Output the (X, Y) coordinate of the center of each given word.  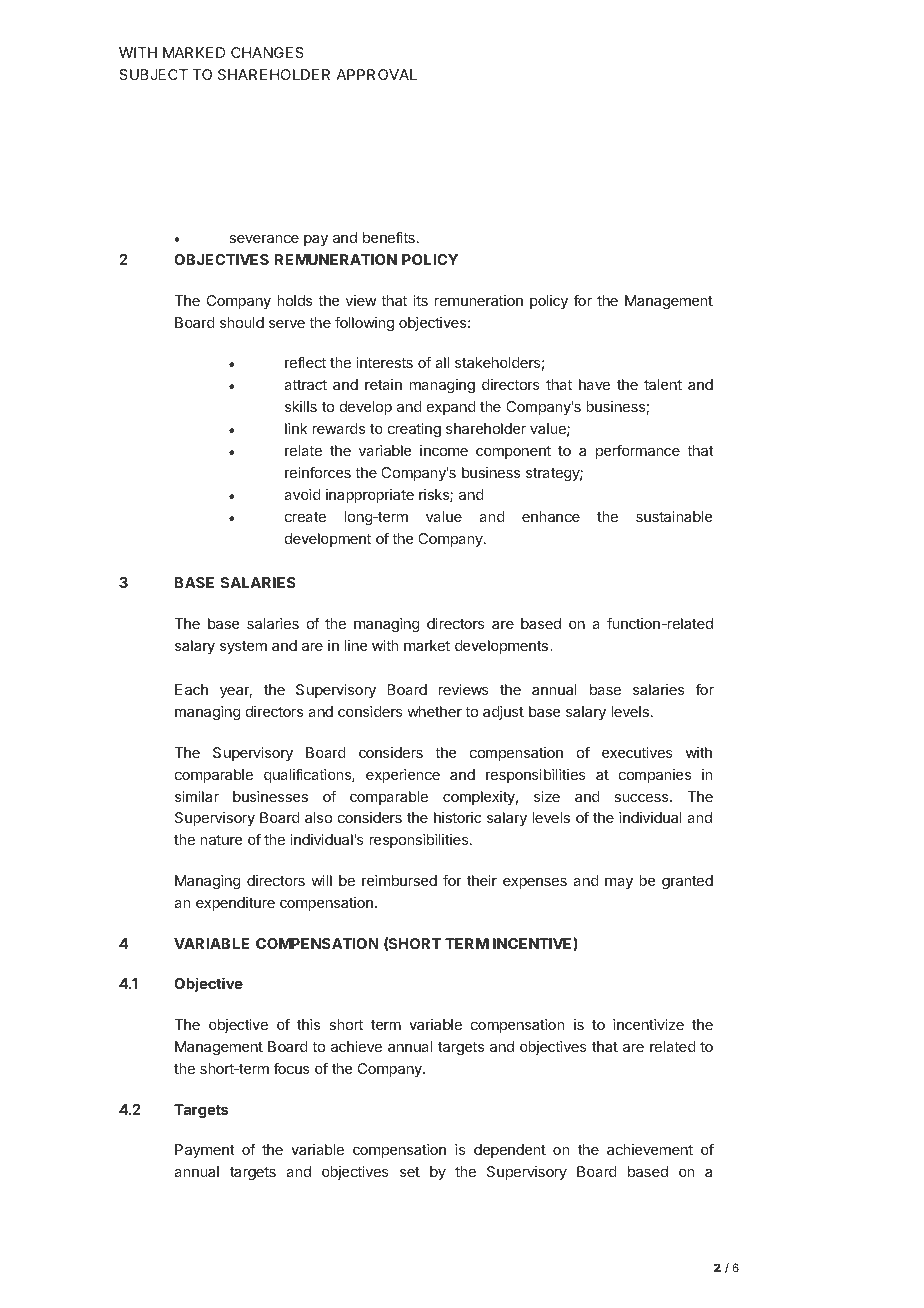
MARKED (194, 52)
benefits (389, 237)
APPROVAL (376, 74)
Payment (205, 1151)
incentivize (648, 1024)
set (410, 1172)
